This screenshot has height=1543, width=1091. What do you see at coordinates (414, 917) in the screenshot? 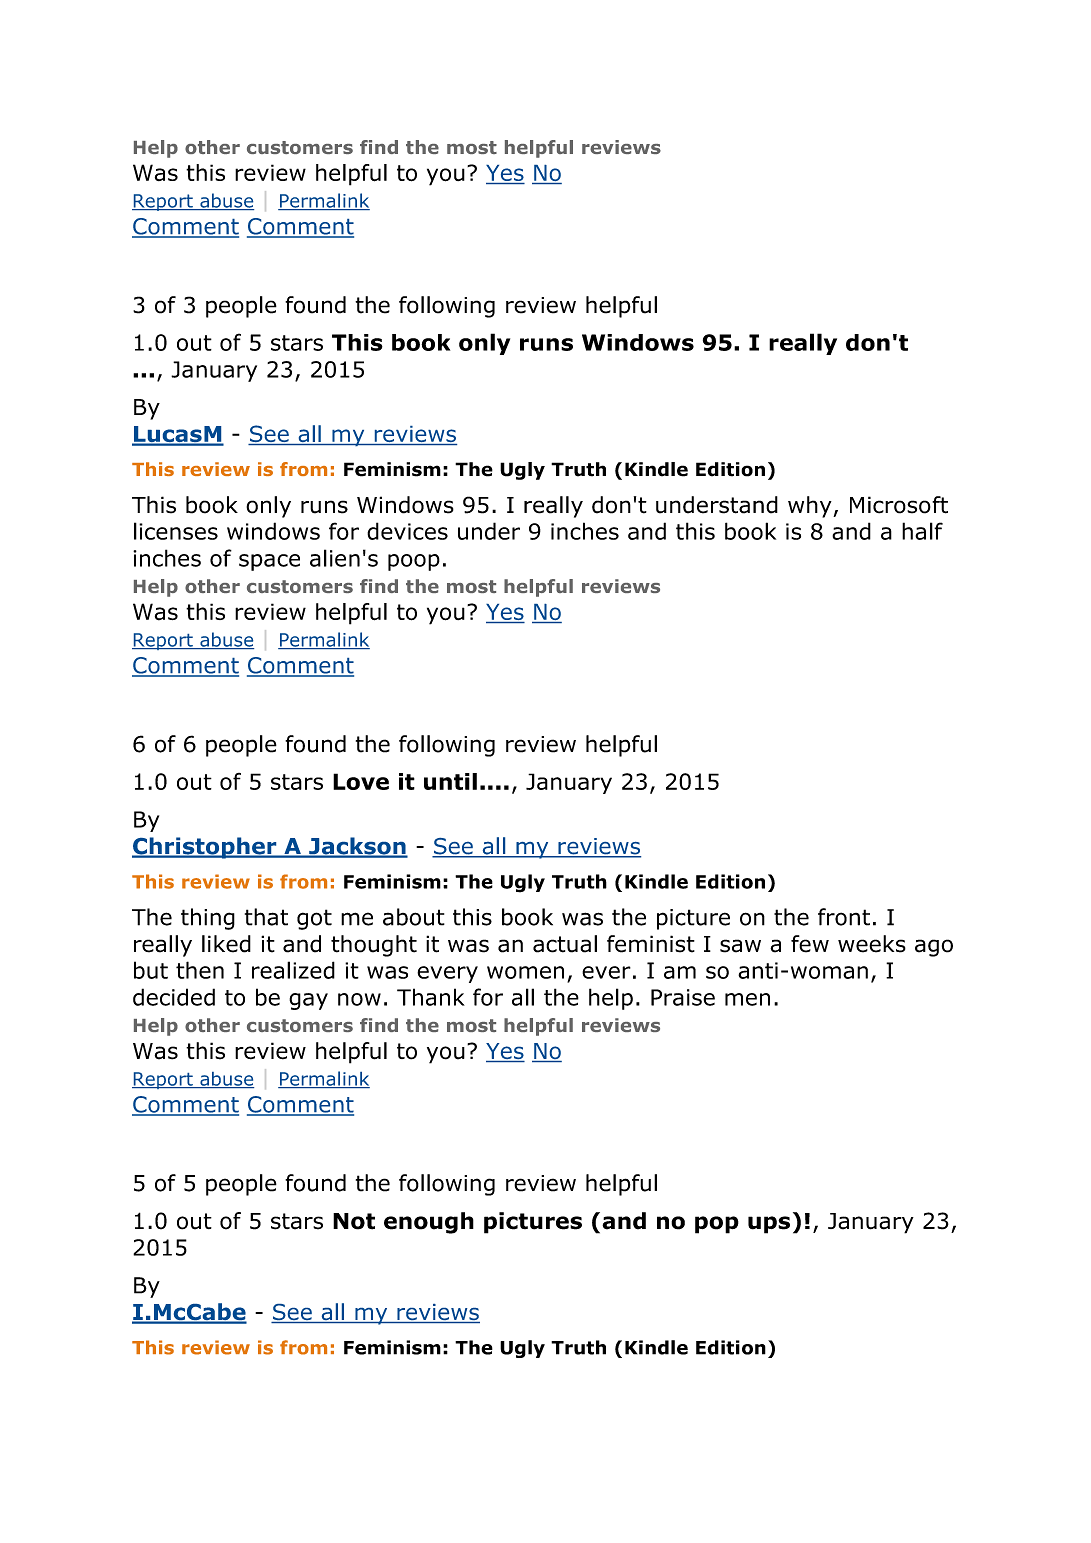
I see `about` at bounding box center [414, 917].
